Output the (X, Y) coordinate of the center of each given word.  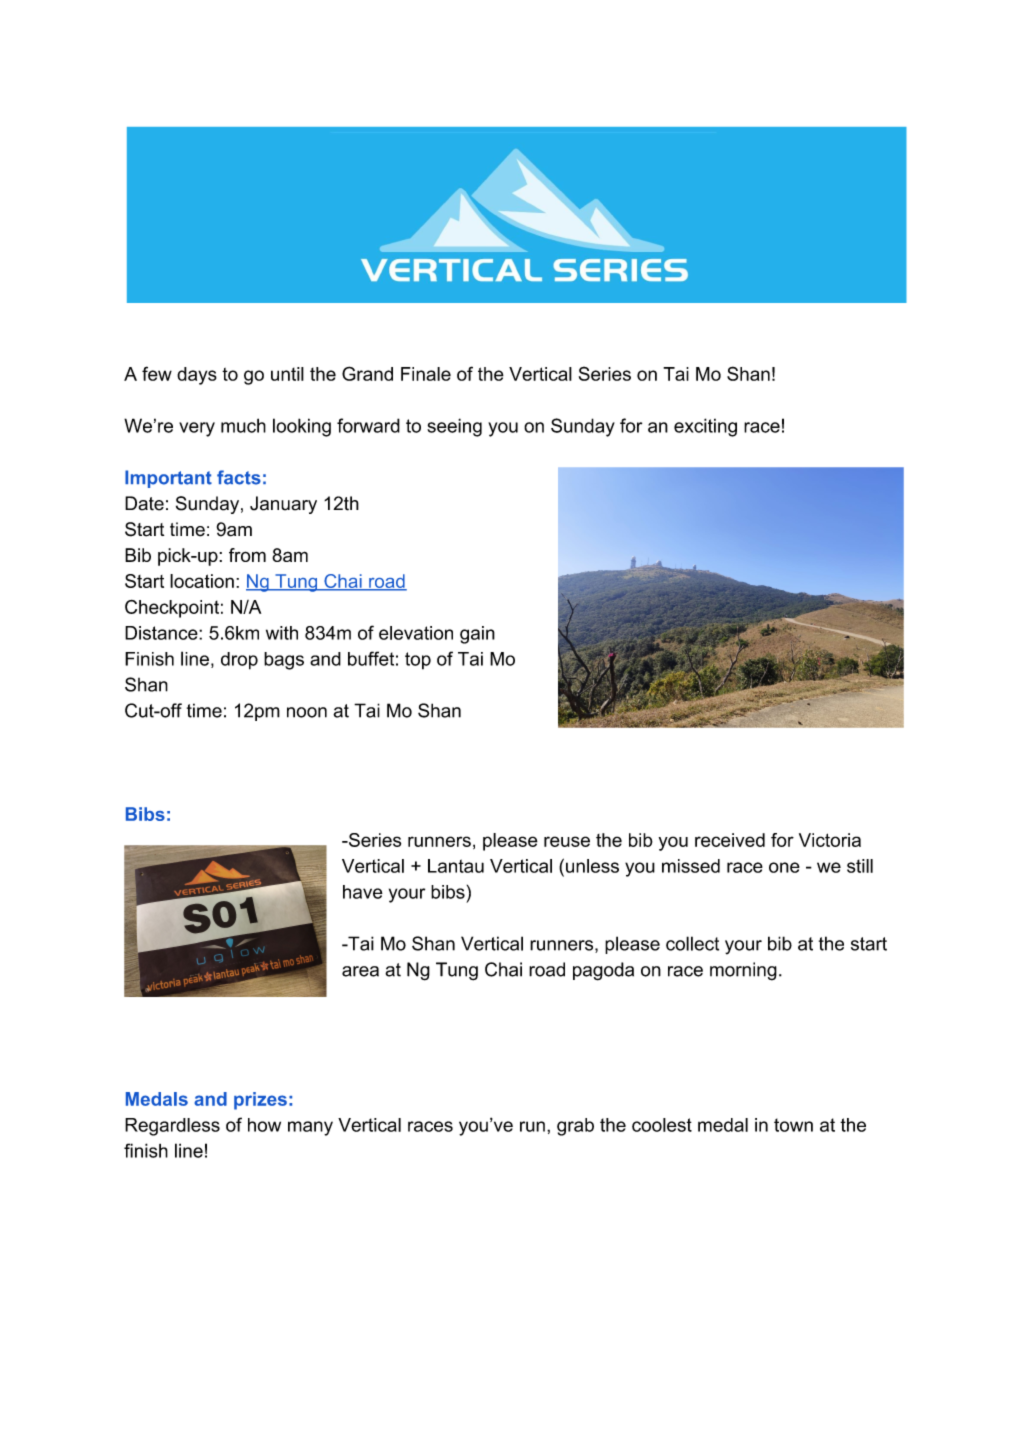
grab (575, 1127)
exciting (705, 427)
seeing (454, 427)
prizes (260, 1101)
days (197, 376)
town (793, 1125)
